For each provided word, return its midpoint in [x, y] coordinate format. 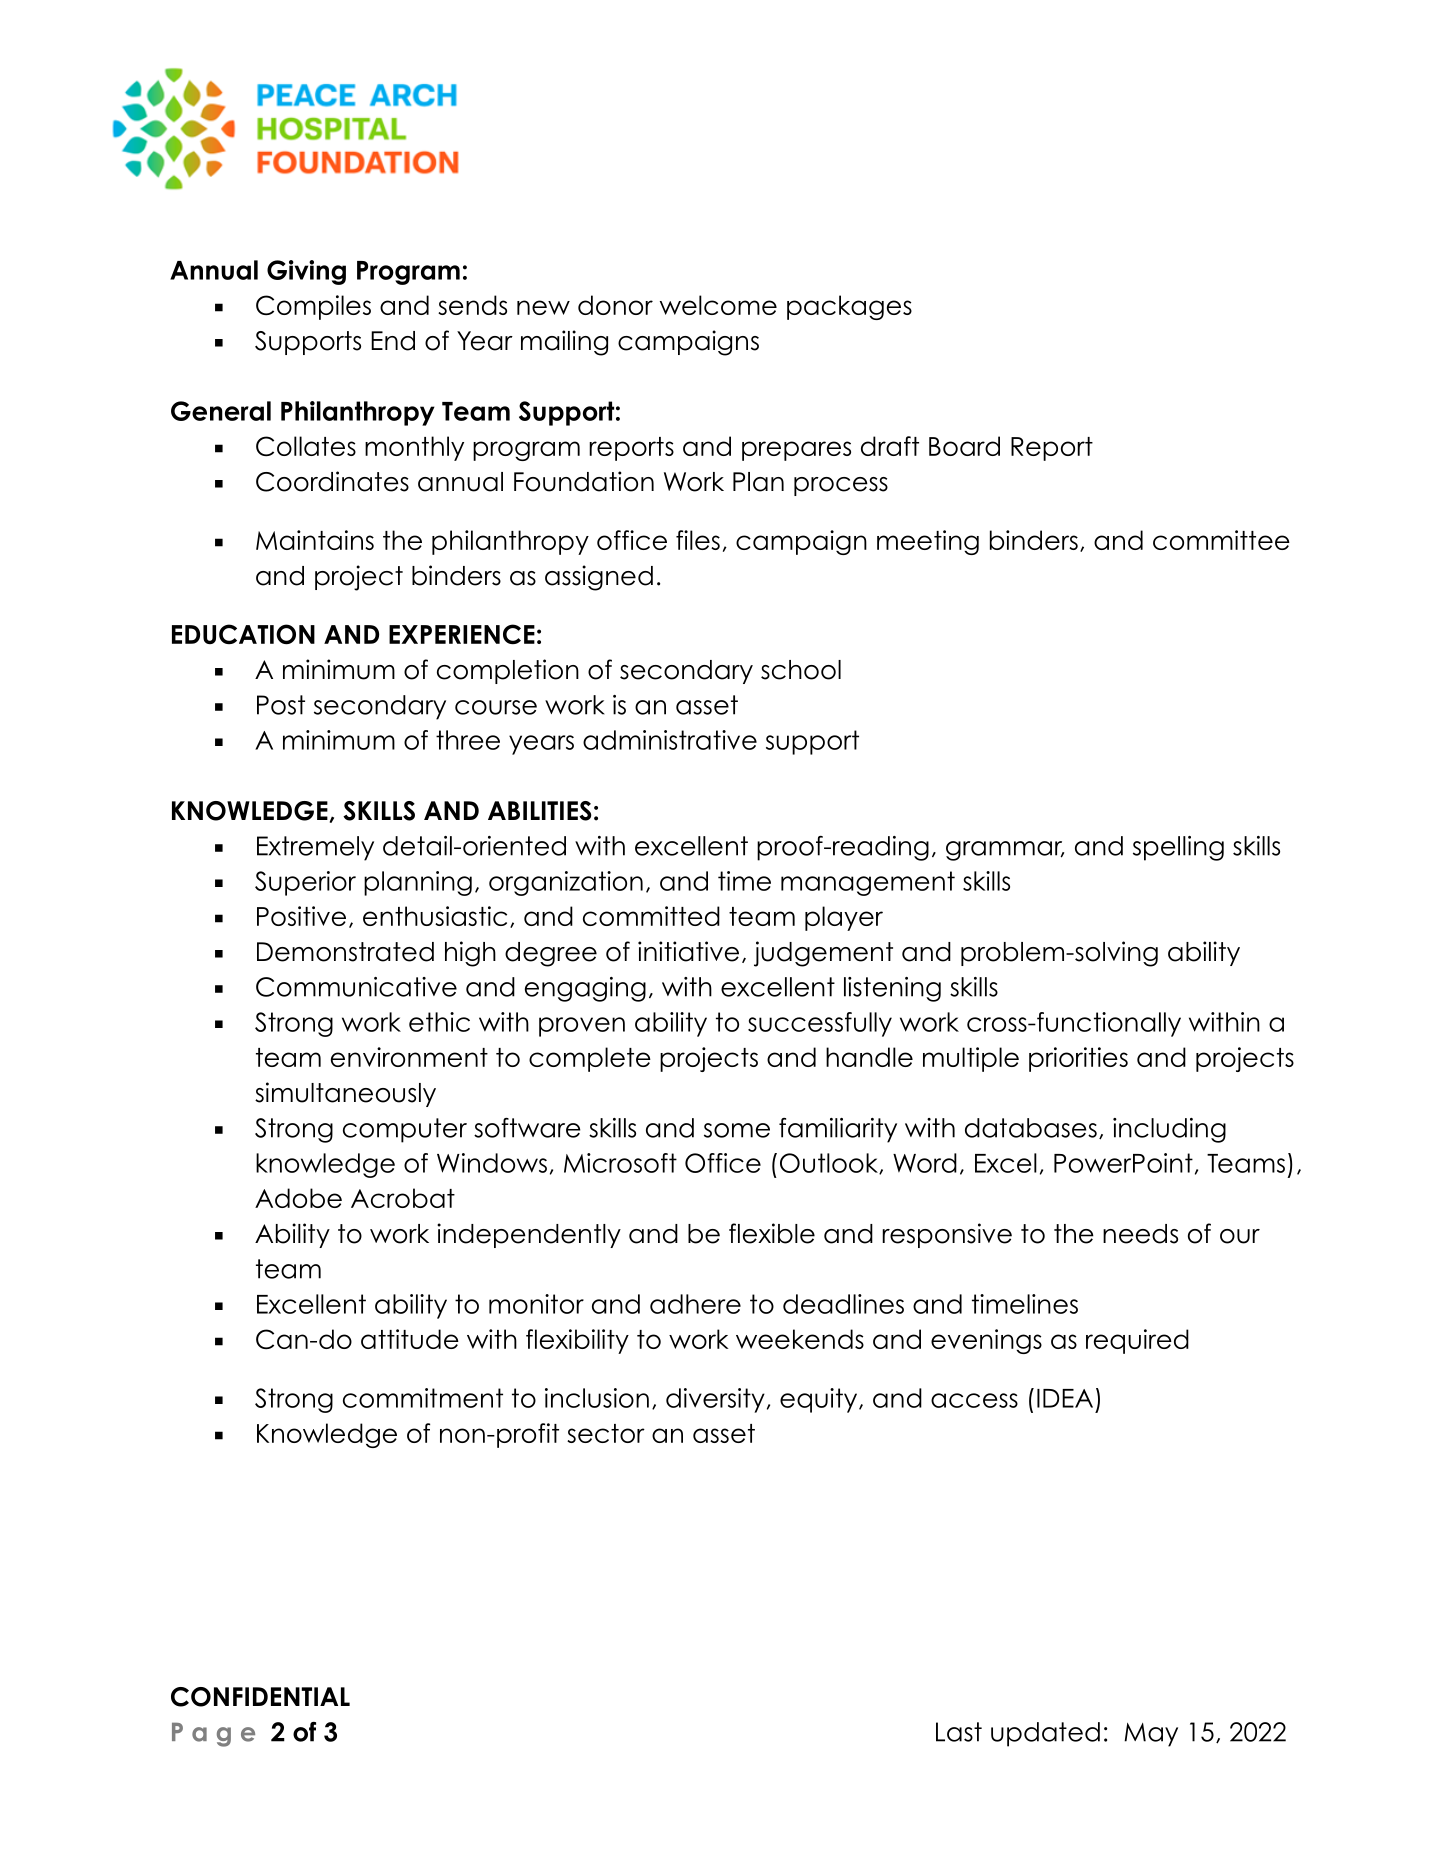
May [1151, 1735]
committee [1221, 540]
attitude [410, 1339]
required [1137, 1341]
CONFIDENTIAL [260, 1697]
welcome [718, 305]
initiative [688, 951]
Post [281, 705]
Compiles [313, 307]
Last [959, 1732]
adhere [695, 1304]
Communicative [356, 987]
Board [964, 446]
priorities [1078, 1059]
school [801, 670]
